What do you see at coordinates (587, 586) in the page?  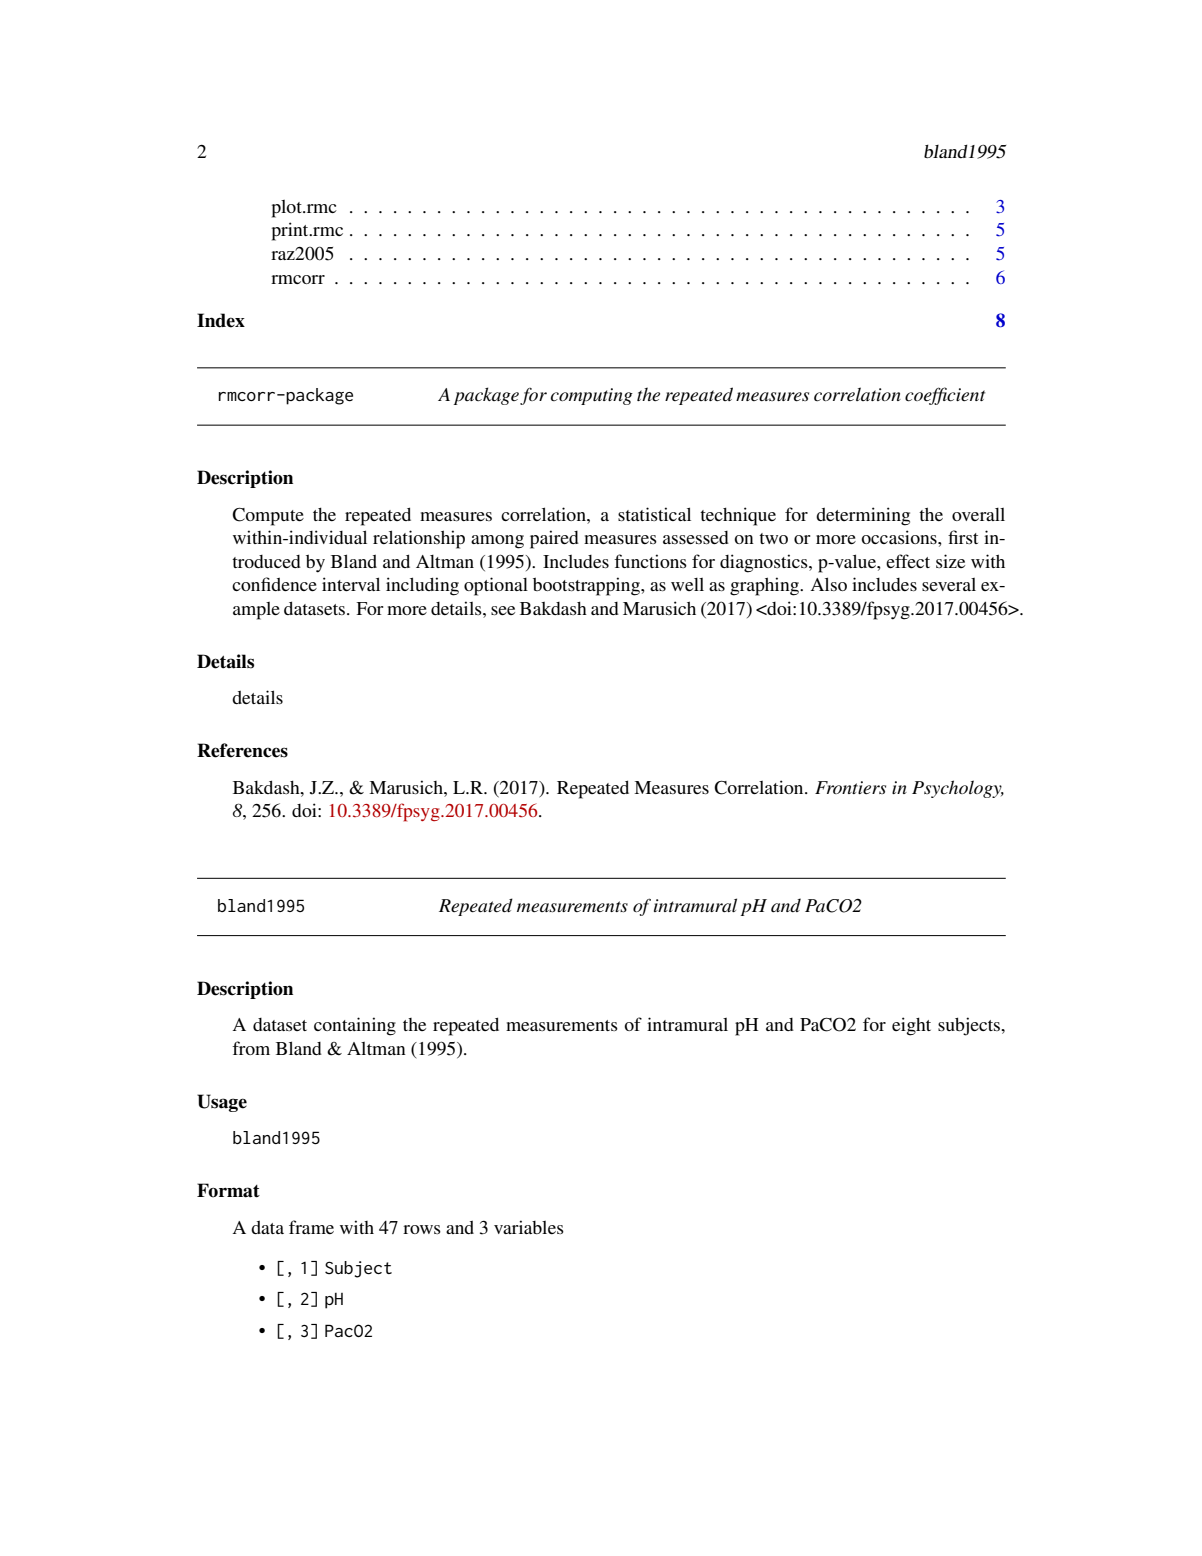 I see `bootstrapping` at bounding box center [587, 586].
